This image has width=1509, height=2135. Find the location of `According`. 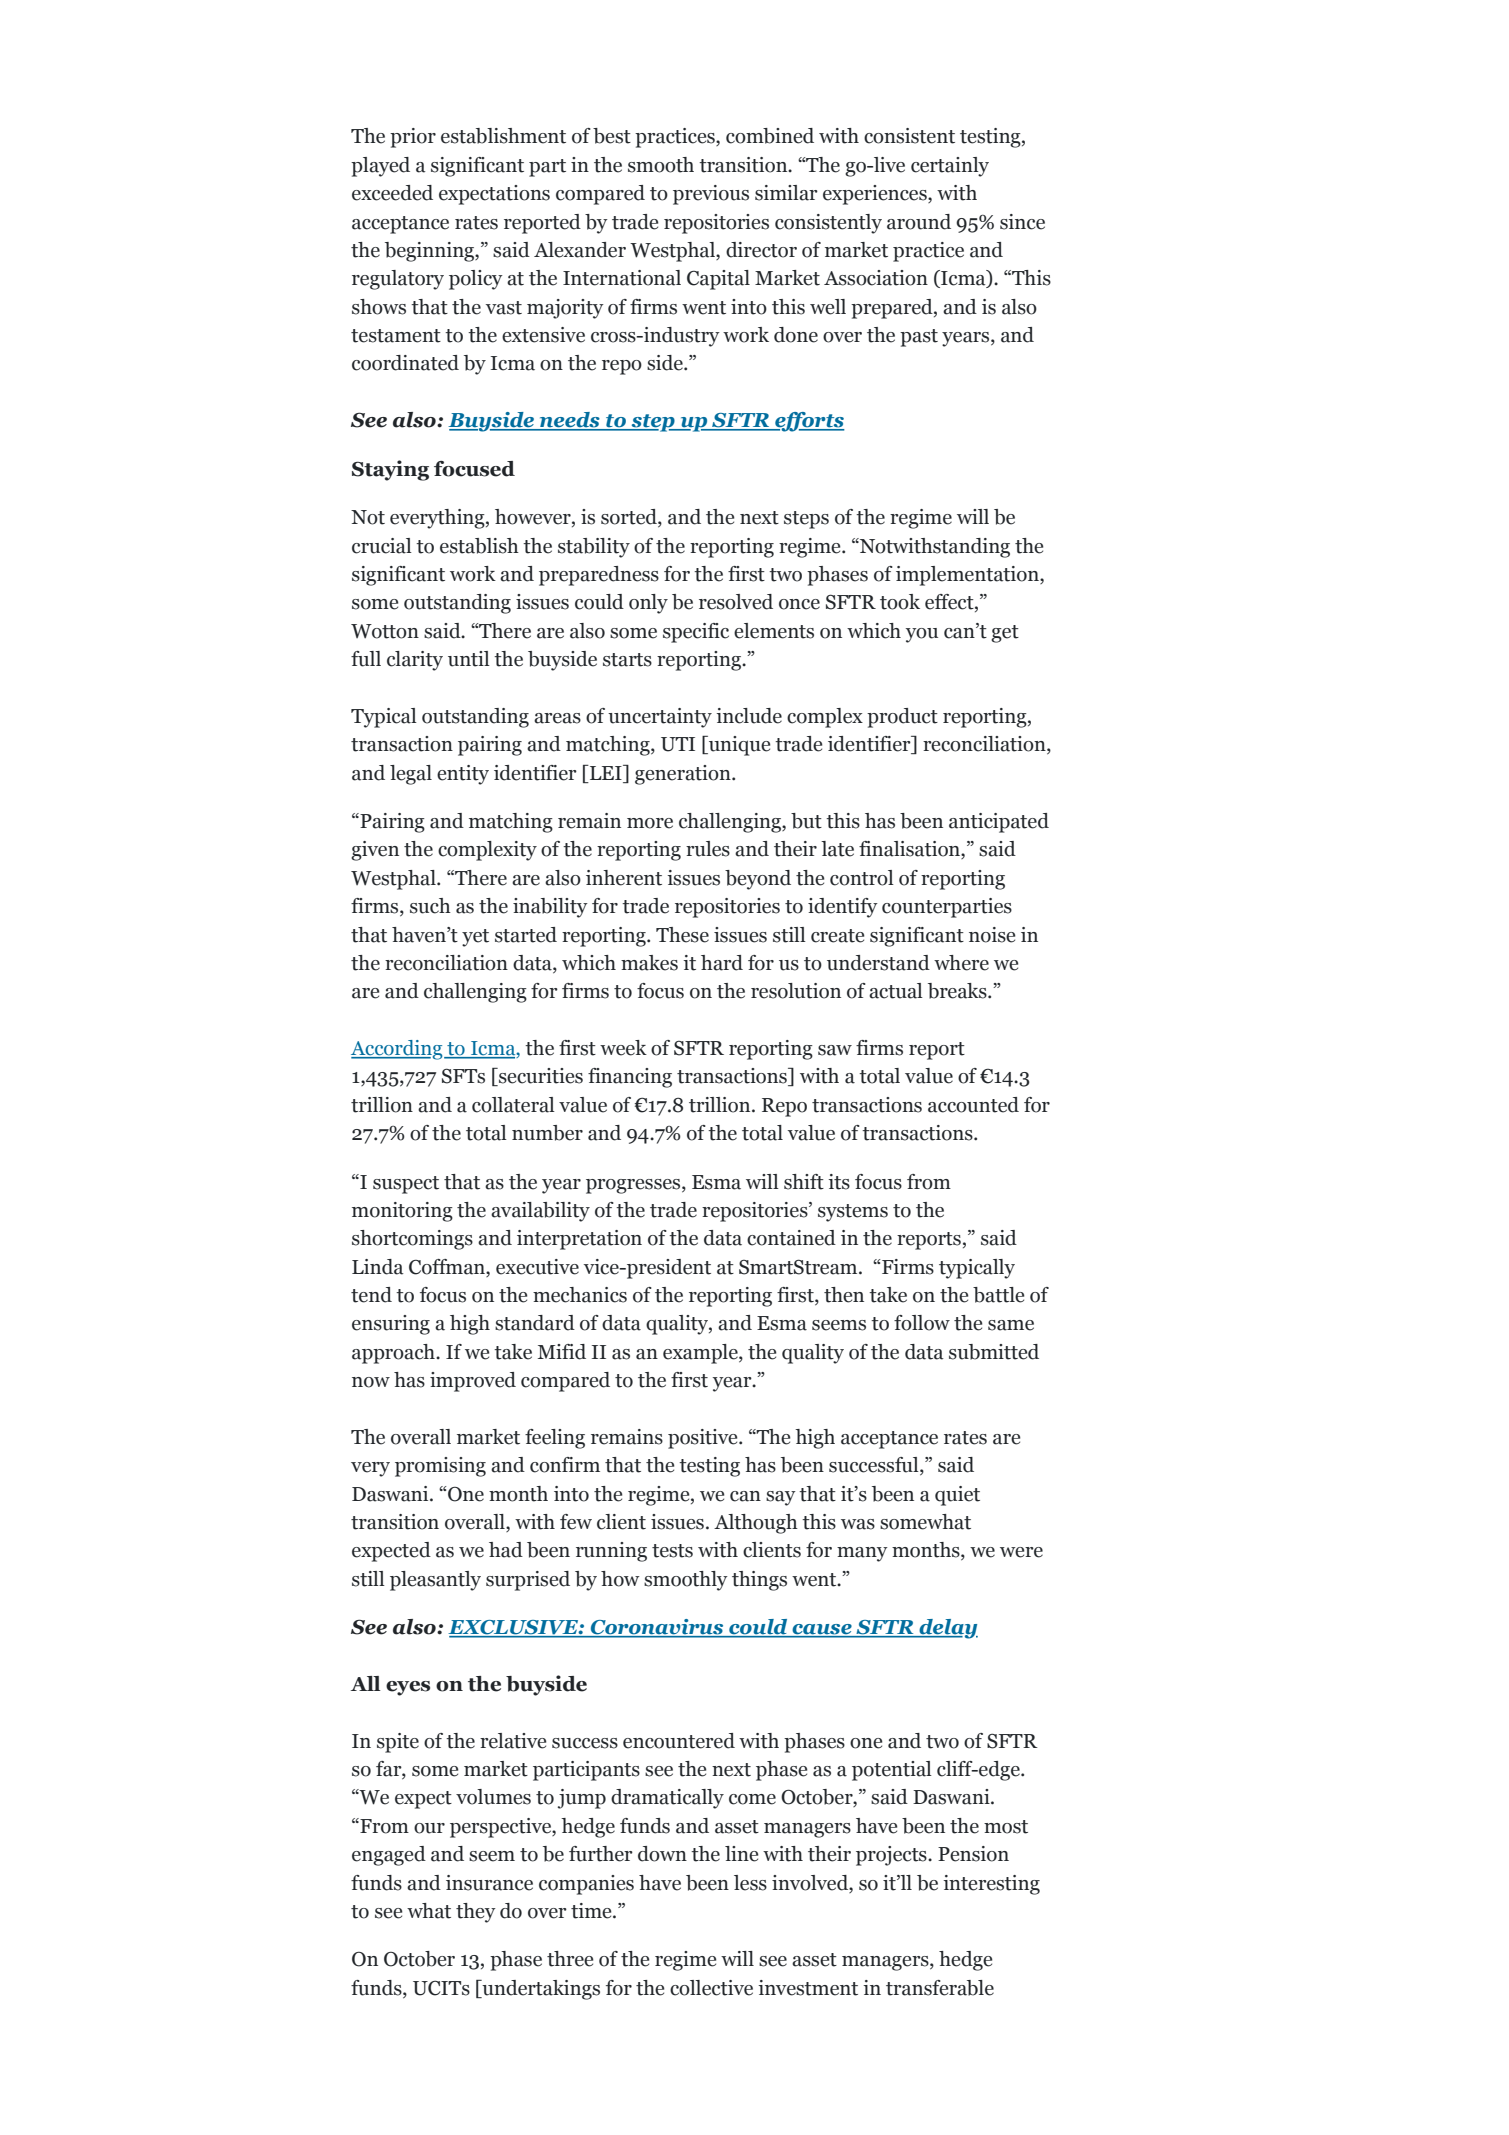

According is located at coordinates (398, 1050).
